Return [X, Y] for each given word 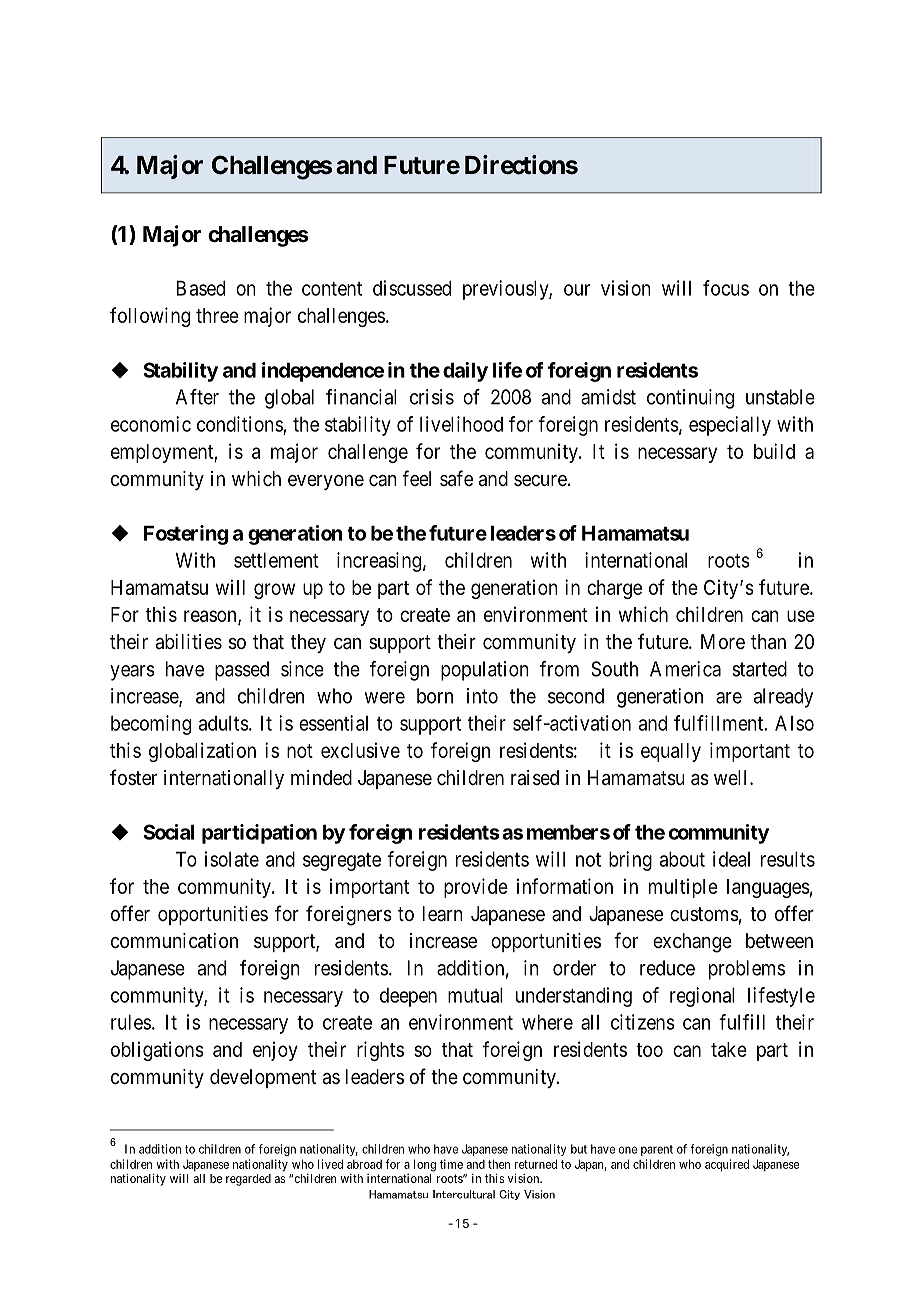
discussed [412, 288]
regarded [248, 1180]
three [217, 315]
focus [726, 288]
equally [671, 752]
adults [224, 723]
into [482, 696]
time [451, 1164]
